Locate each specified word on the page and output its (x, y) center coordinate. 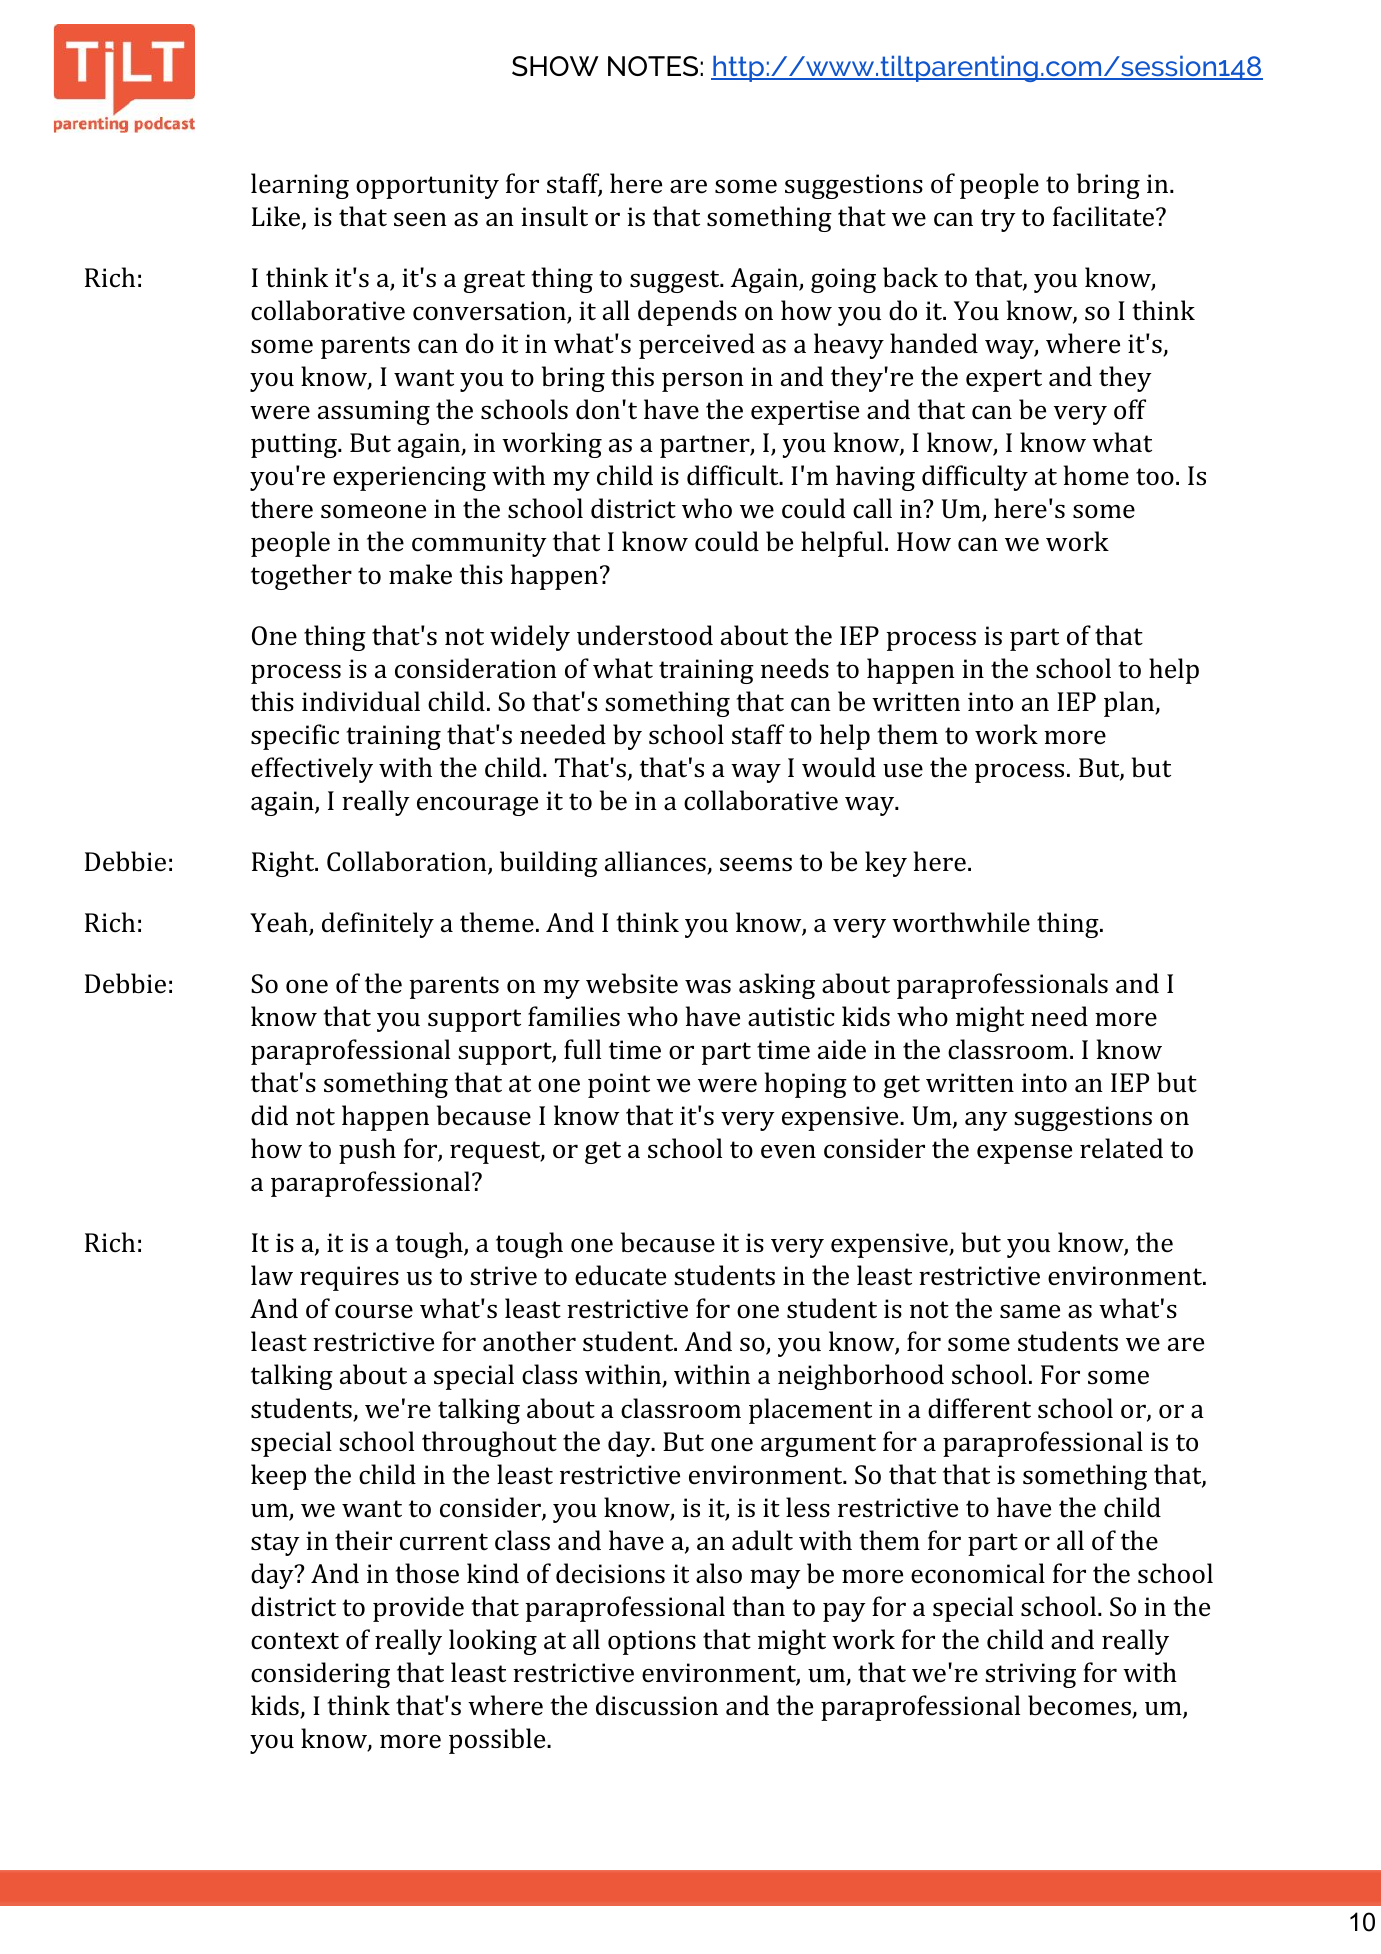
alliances (656, 862)
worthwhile (961, 922)
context (295, 1641)
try (998, 220)
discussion (657, 1705)
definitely (378, 925)
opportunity (427, 186)
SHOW (555, 66)
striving (1030, 1675)
